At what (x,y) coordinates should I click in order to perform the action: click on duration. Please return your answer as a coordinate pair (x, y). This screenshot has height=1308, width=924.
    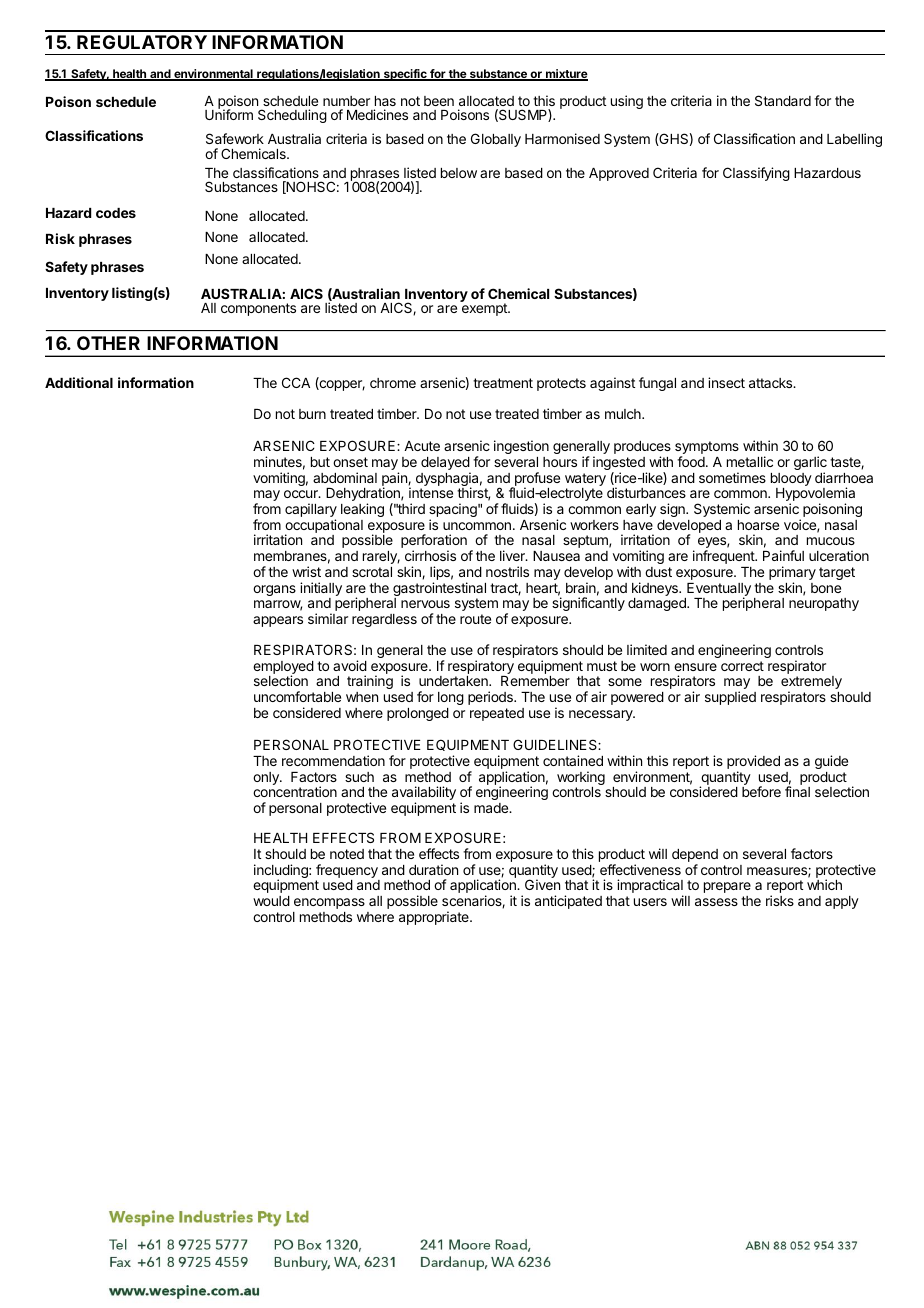
    Looking at the image, I should click on (433, 869).
